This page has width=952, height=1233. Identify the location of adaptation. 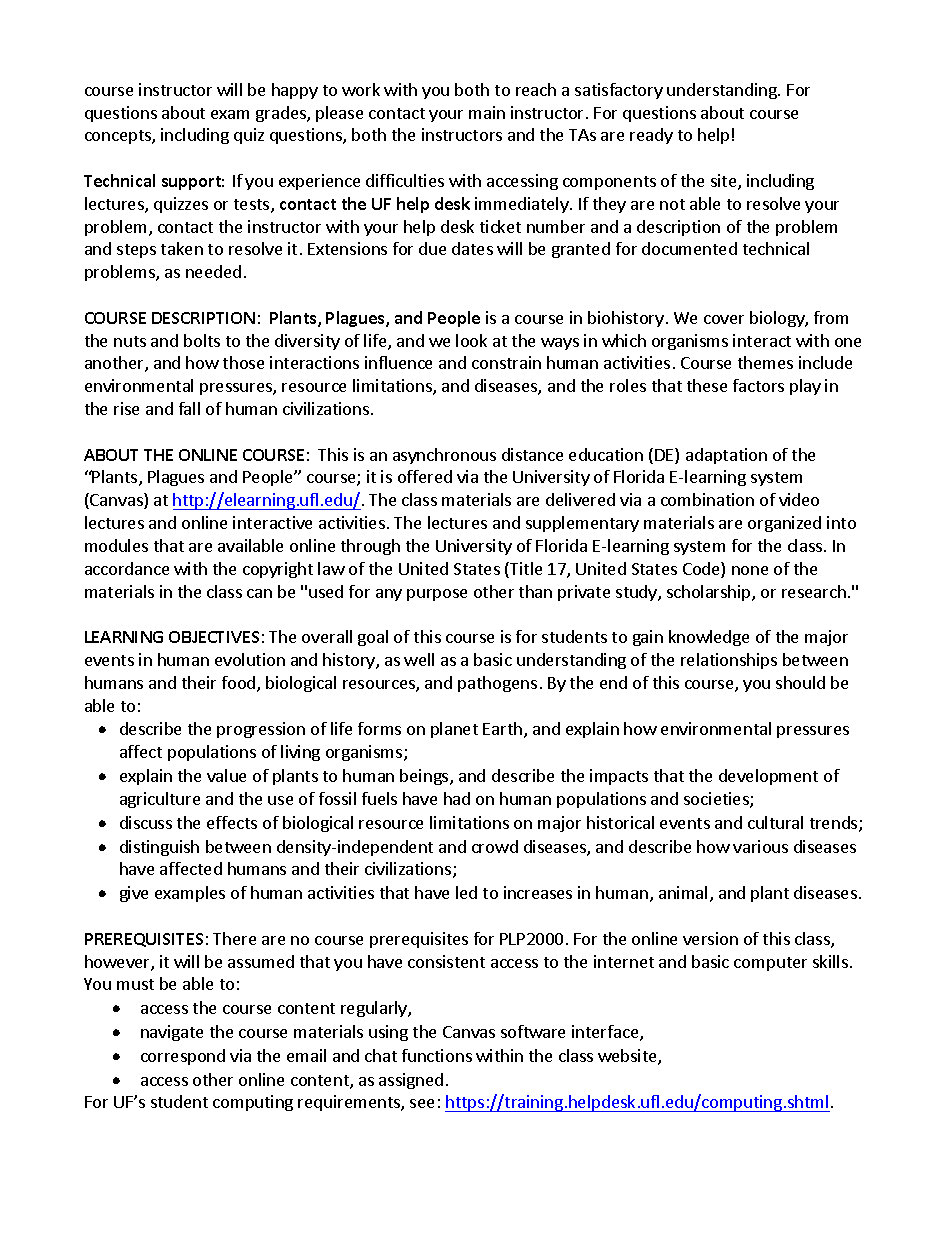
(726, 456).
